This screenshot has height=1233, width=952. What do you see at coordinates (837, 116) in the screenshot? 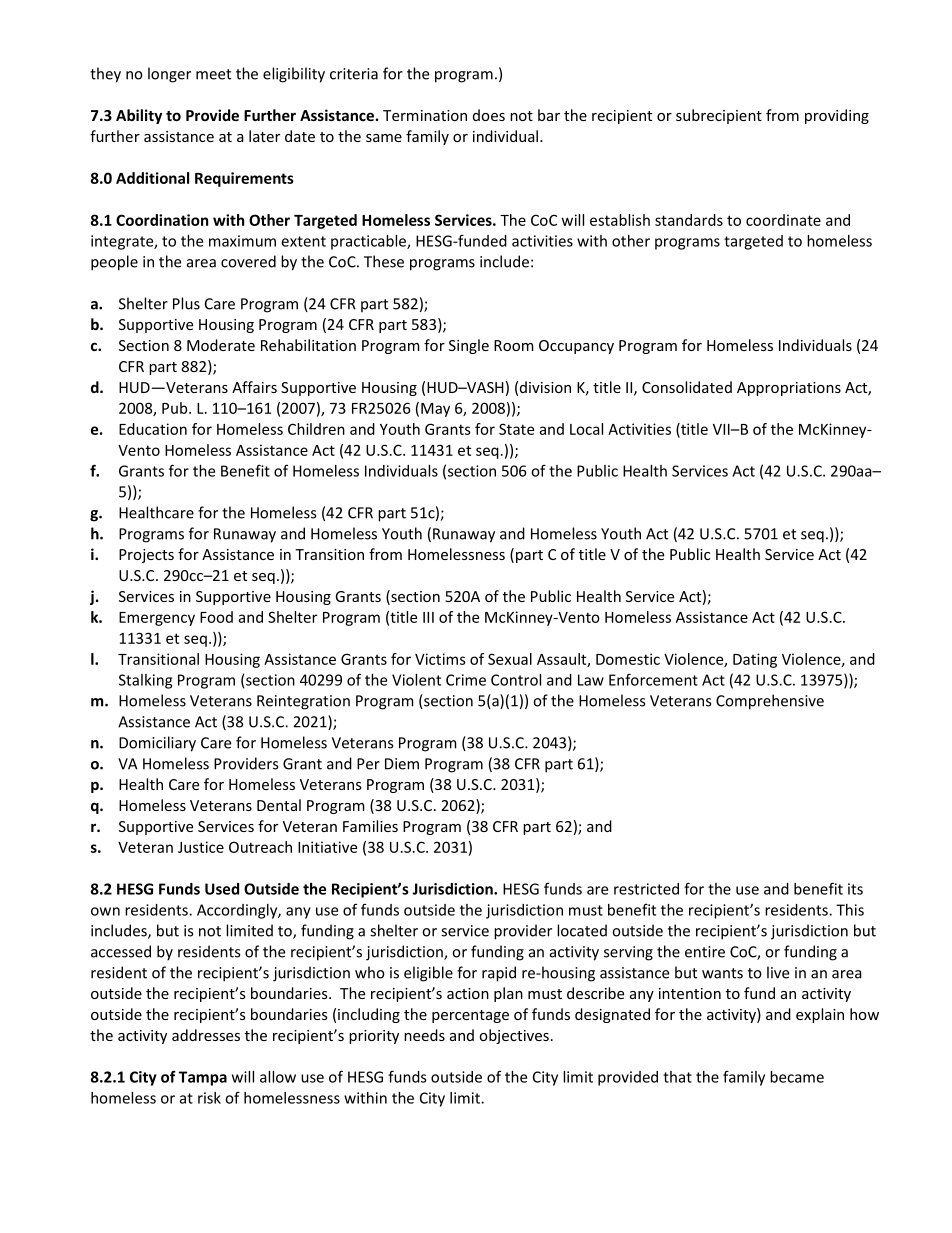
I see `providing` at bounding box center [837, 116].
